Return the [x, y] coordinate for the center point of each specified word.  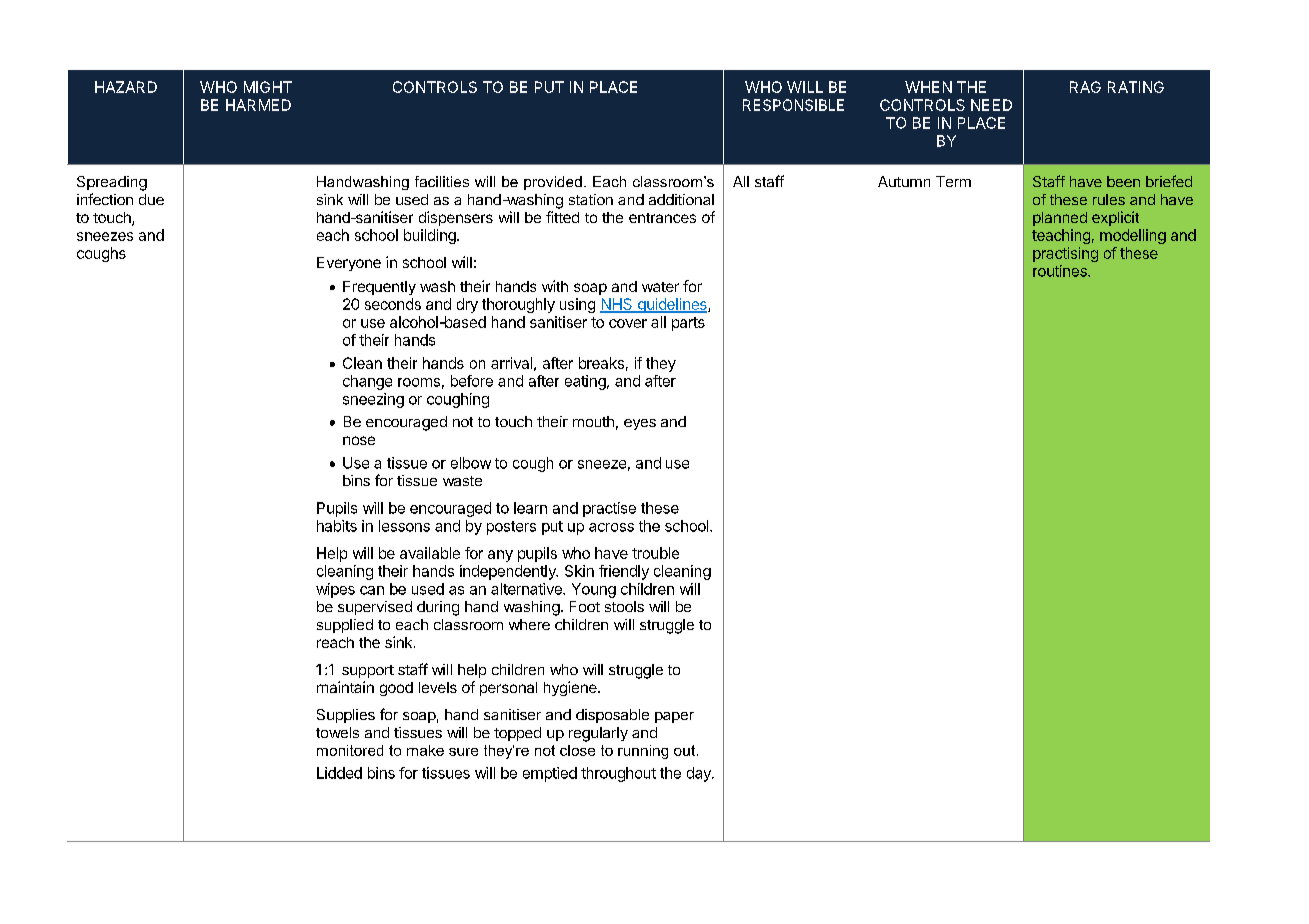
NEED [991, 105]
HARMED [258, 105]
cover [628, 323]
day [700, 774]
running [643, 752]
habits [337, 526]
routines [1061, 271]
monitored [350, 750]
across [611, 527]
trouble [655, 553]
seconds [393, 304]
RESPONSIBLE [793, 105]
